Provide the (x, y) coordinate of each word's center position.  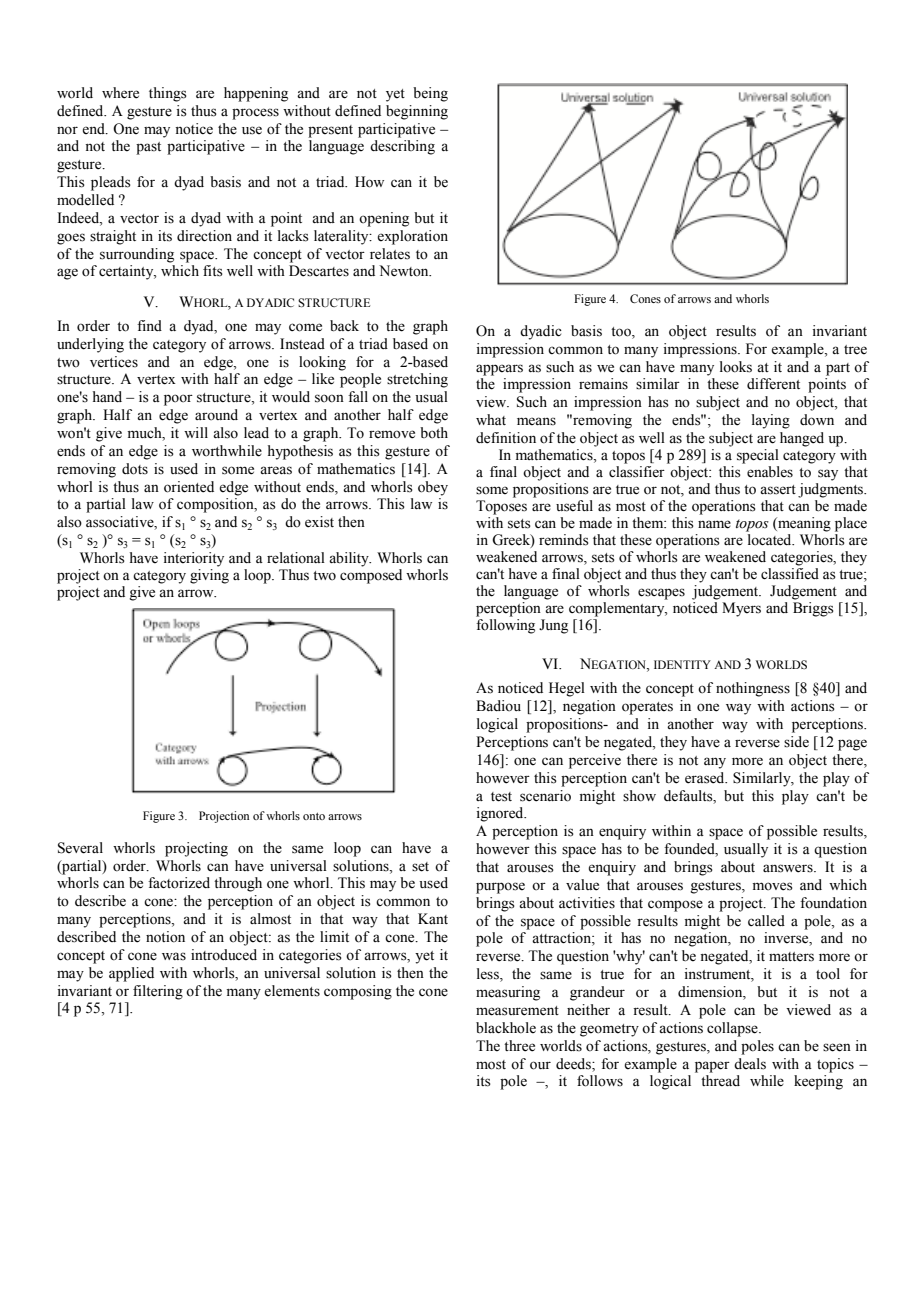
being (430, 94)
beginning (417, 112)
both (434, 433)
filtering (158, 992)
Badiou (498, 706)
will (196, 432)
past (148, 148)
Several (80, 848)
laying (771, 421)
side (796, 742)
